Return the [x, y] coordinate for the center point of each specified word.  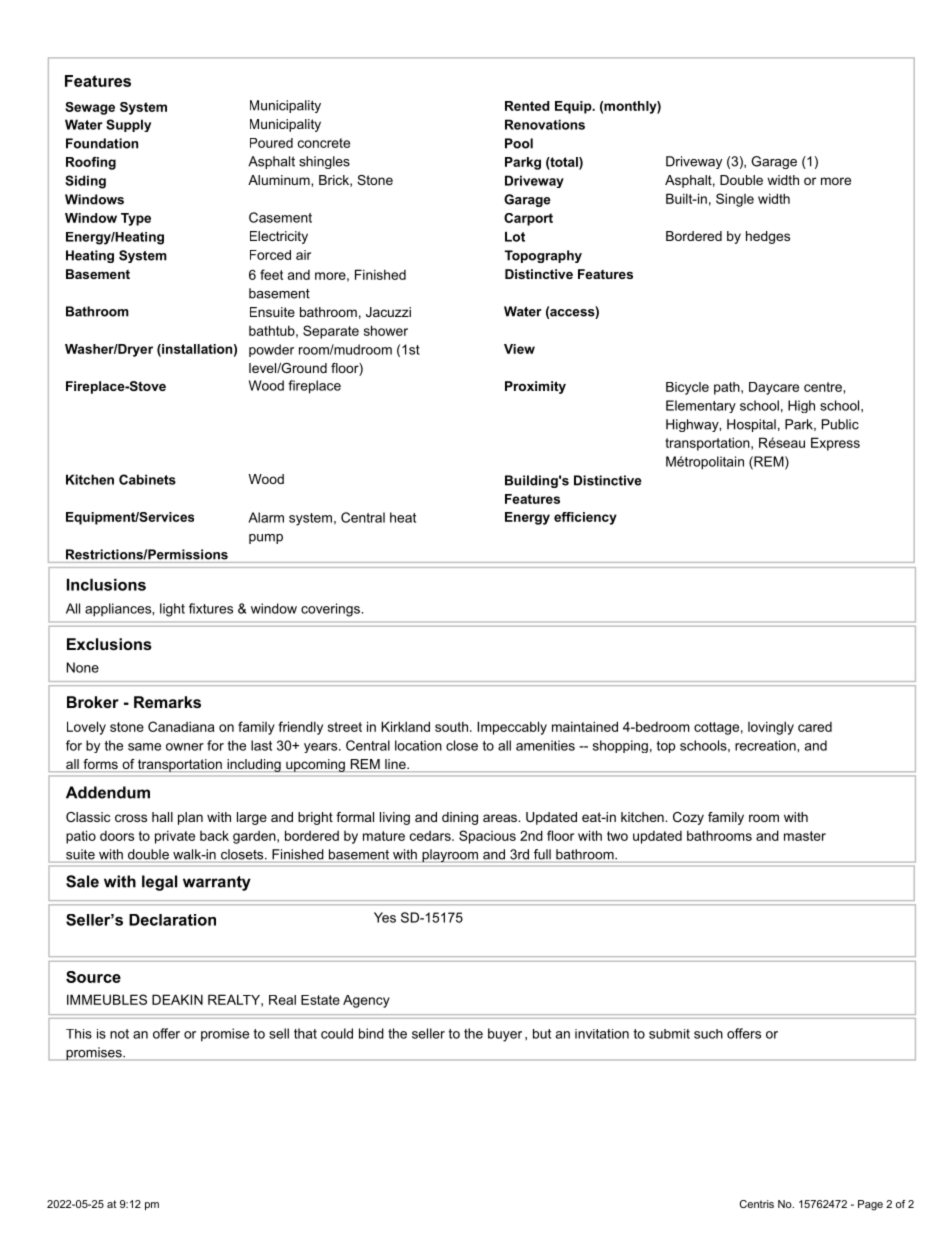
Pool [519, 143]
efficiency [585, 518]
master [805, 836]
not [119, 1034]
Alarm [266, 517]
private [175, 837]
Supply [128, 125]
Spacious [487, 837]
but [542, 1034]
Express [835, 444]
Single [735, 200]
